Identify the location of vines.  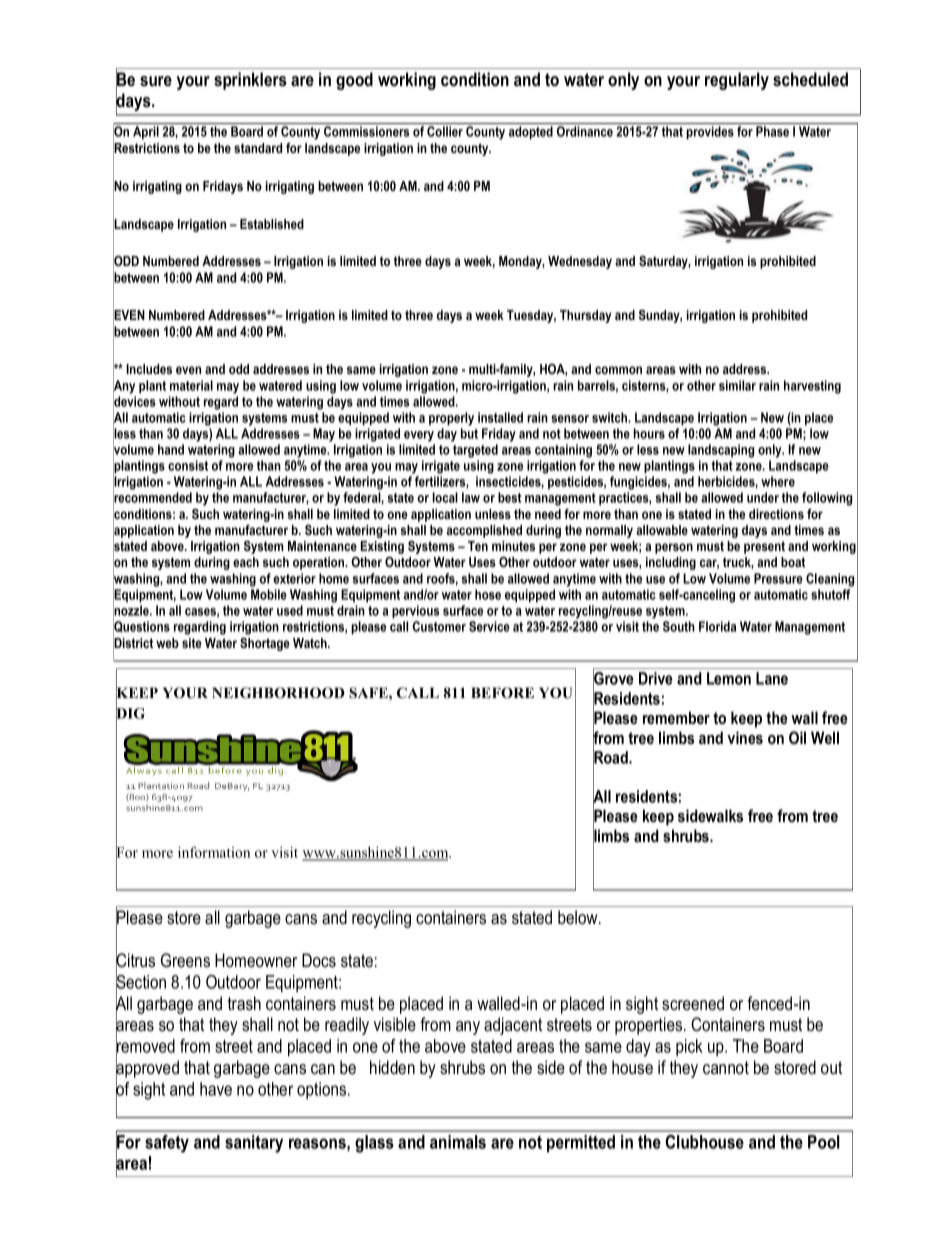
(745, 737).
